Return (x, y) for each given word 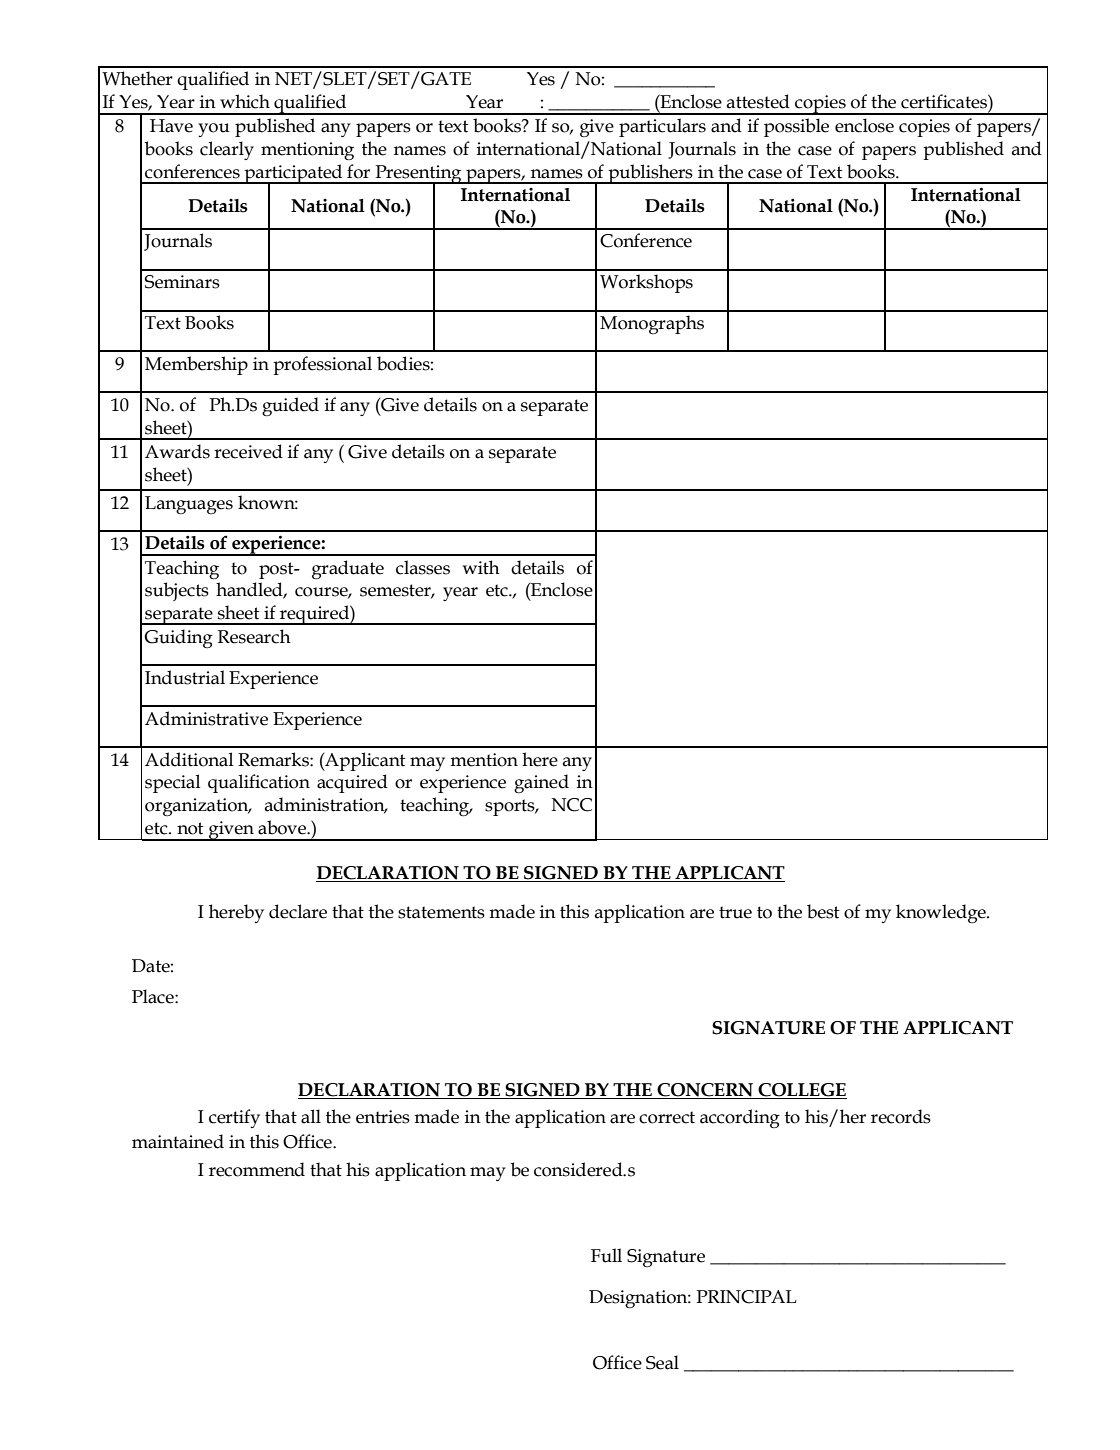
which (245, 101)
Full (606, 1255)
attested (758, 101)
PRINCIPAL (746, 1297)
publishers (650, 174)
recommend (257, 1169)
